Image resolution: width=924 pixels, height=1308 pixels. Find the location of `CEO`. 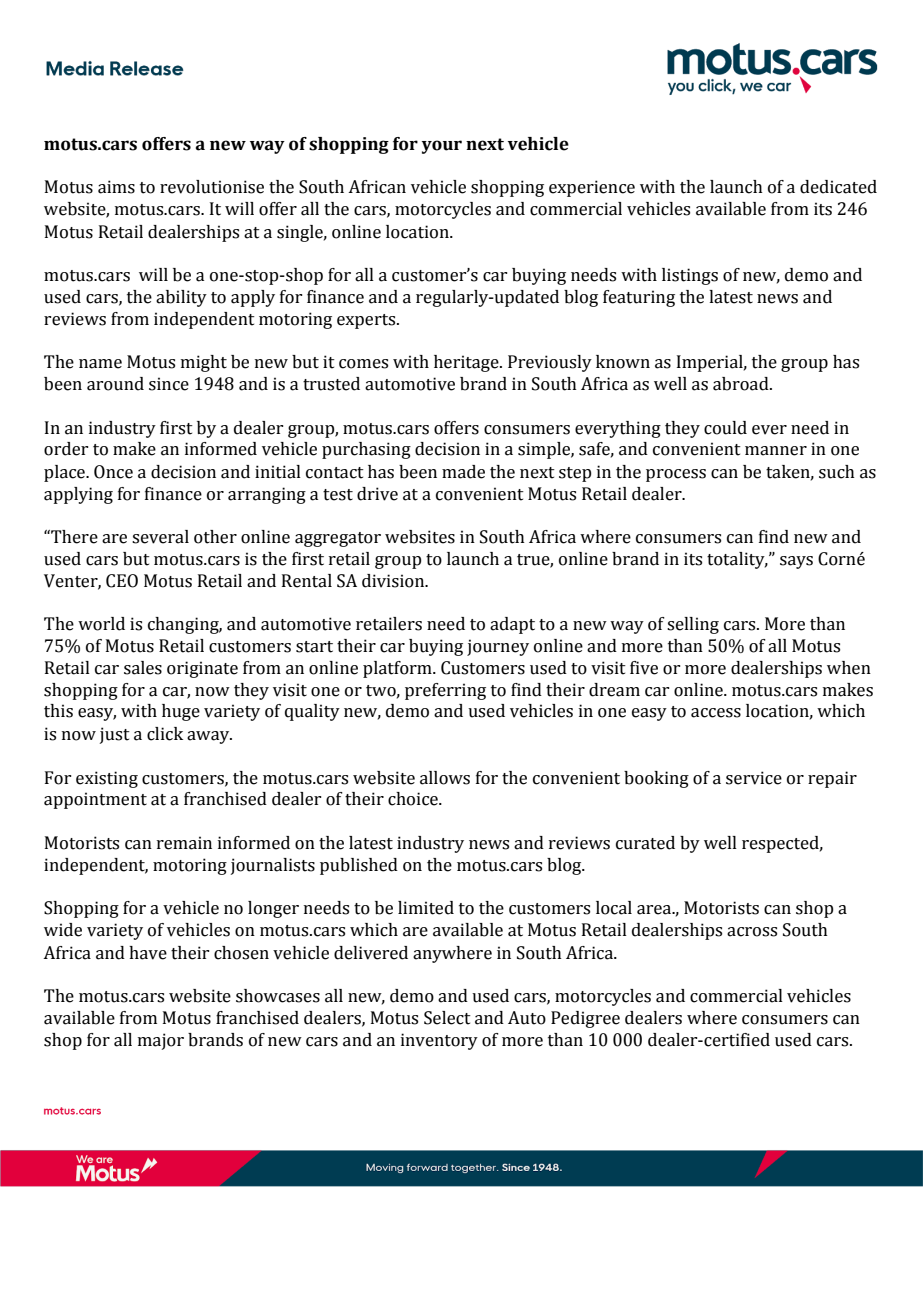

CEO is located at coordinates (122, 581).
